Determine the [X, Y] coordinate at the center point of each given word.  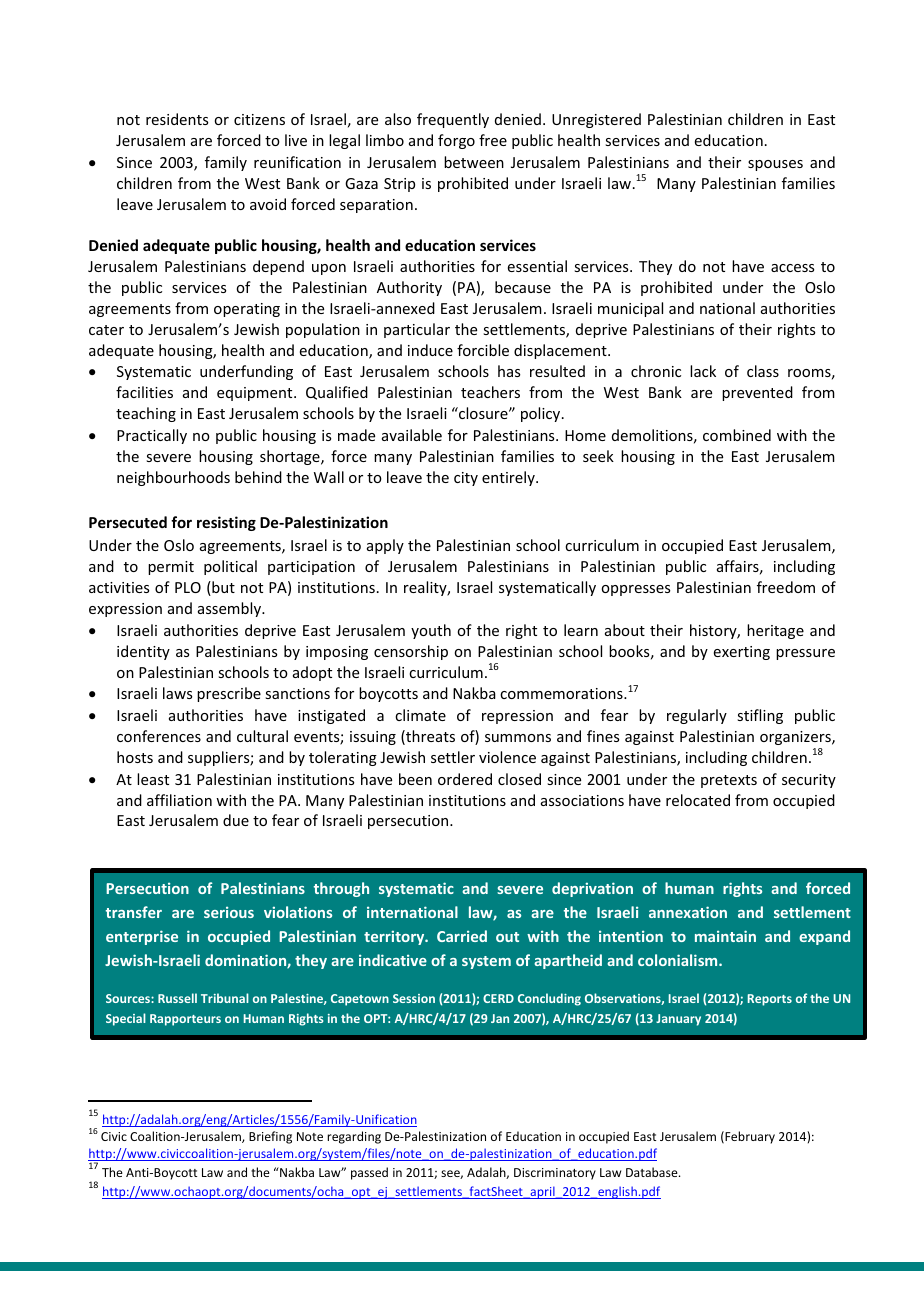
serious [229, 912]
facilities [144, 392]
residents [177, 119]
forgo [456, 141]
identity [143, 652]
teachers [490, 392]
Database [653, 1172]
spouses [775, 165]
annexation [688, 912]
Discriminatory [555, 1174]
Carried [462, 936]
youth [431, 631]
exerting [742, 653]
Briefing [270, 1137]
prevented [757, 393]
